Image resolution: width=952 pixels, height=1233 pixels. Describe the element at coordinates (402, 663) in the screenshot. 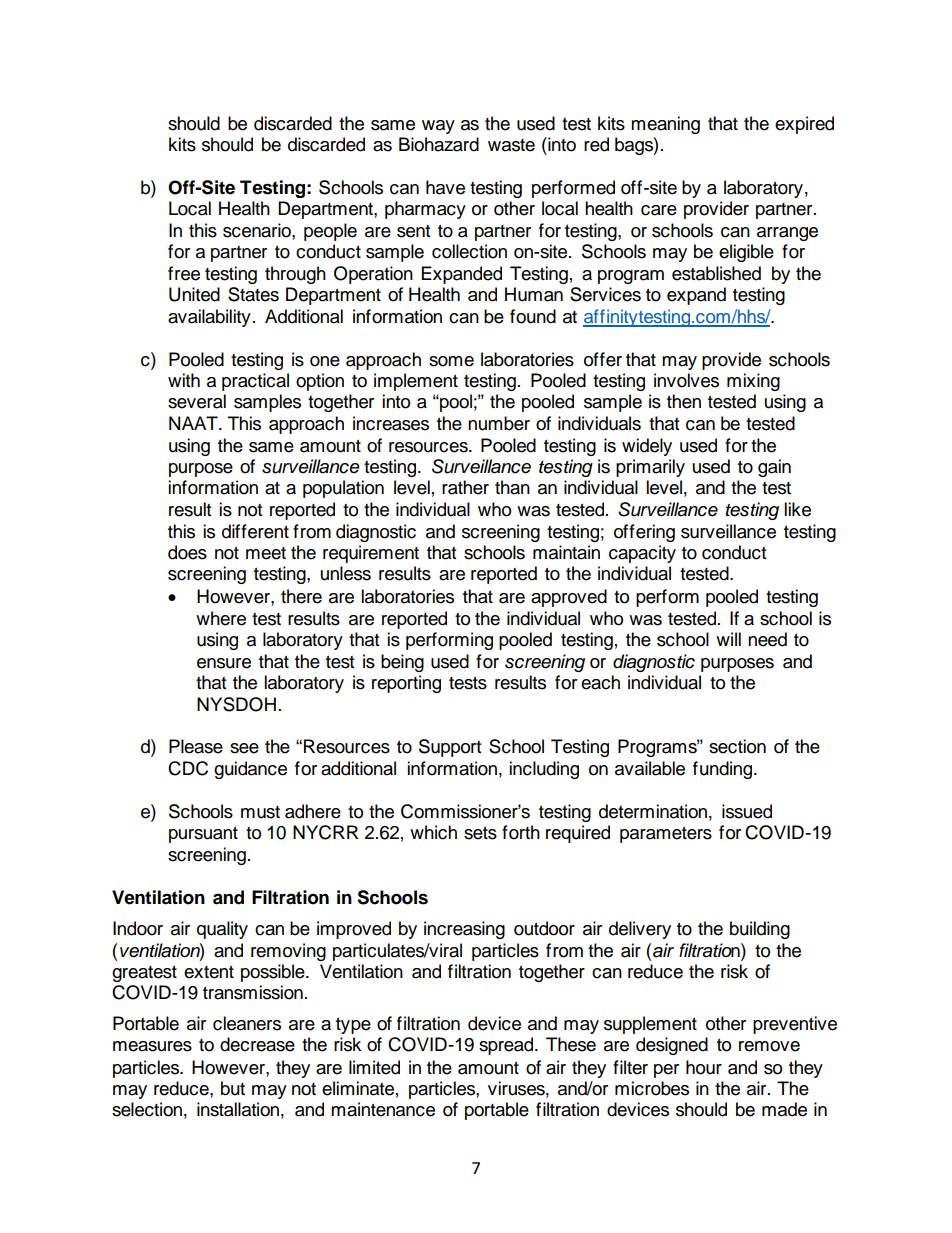

I see `being` at that location.
